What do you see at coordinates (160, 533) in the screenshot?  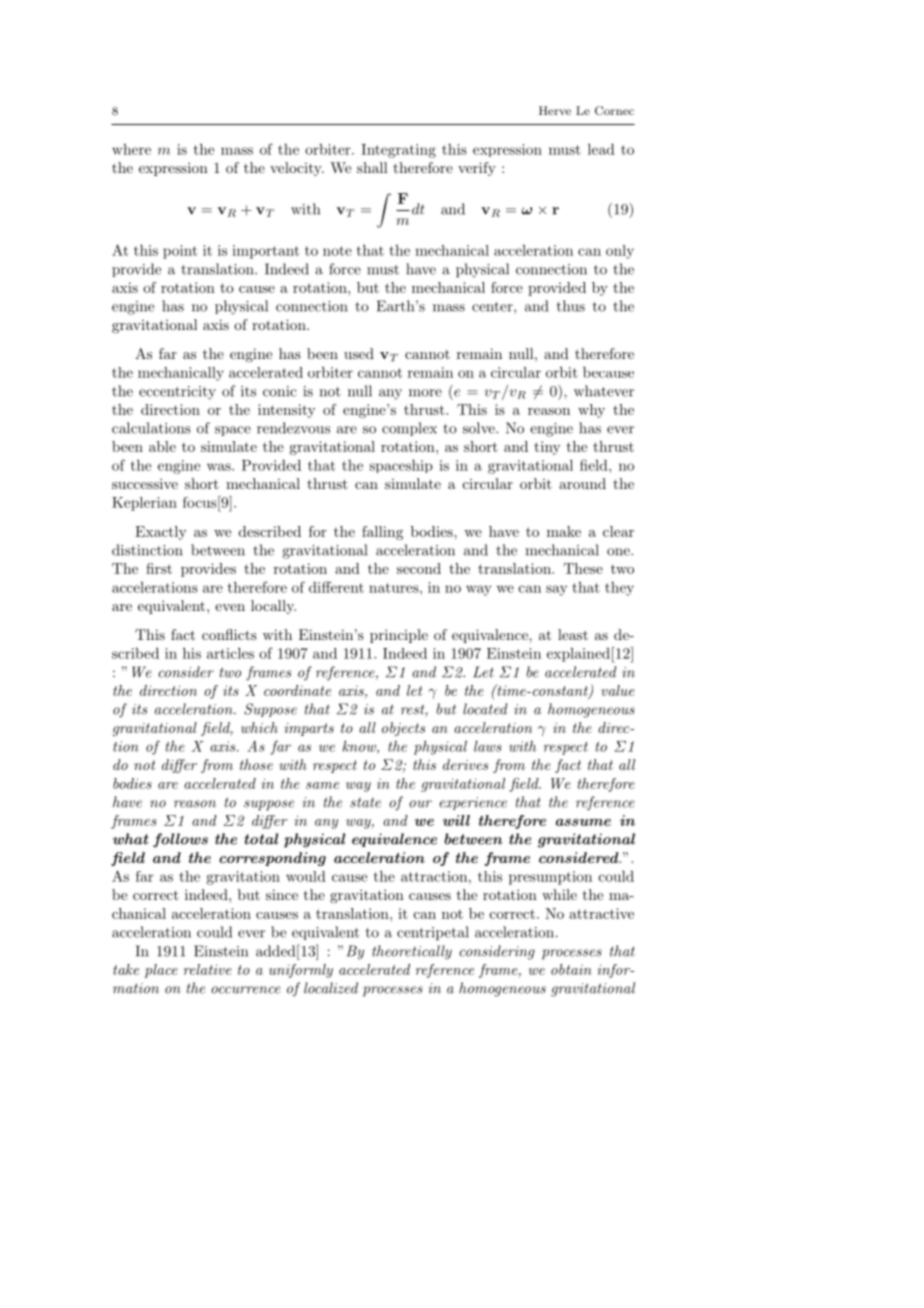 I see `Exactly` at bounding box center [160, 533].
